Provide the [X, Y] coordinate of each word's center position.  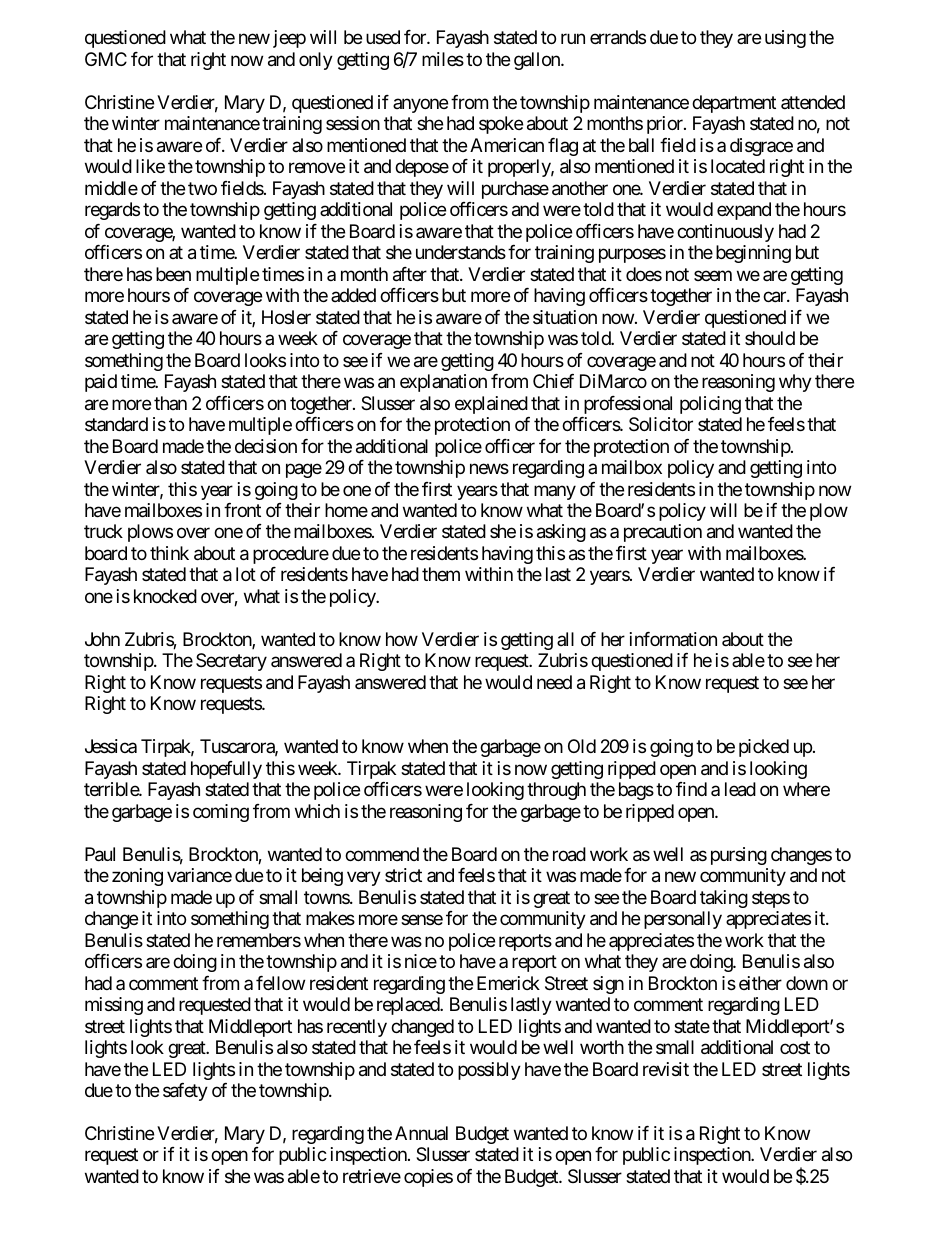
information [673, 639]
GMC [106, 59]
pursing [739, 856]
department [734, 104]
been [173, 274]
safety [185, 1092]
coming [221, 813]
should [770, 338]
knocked [165, 596]
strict [403, 875]
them [441, 574]
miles [443, 59]
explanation [443, 383]
